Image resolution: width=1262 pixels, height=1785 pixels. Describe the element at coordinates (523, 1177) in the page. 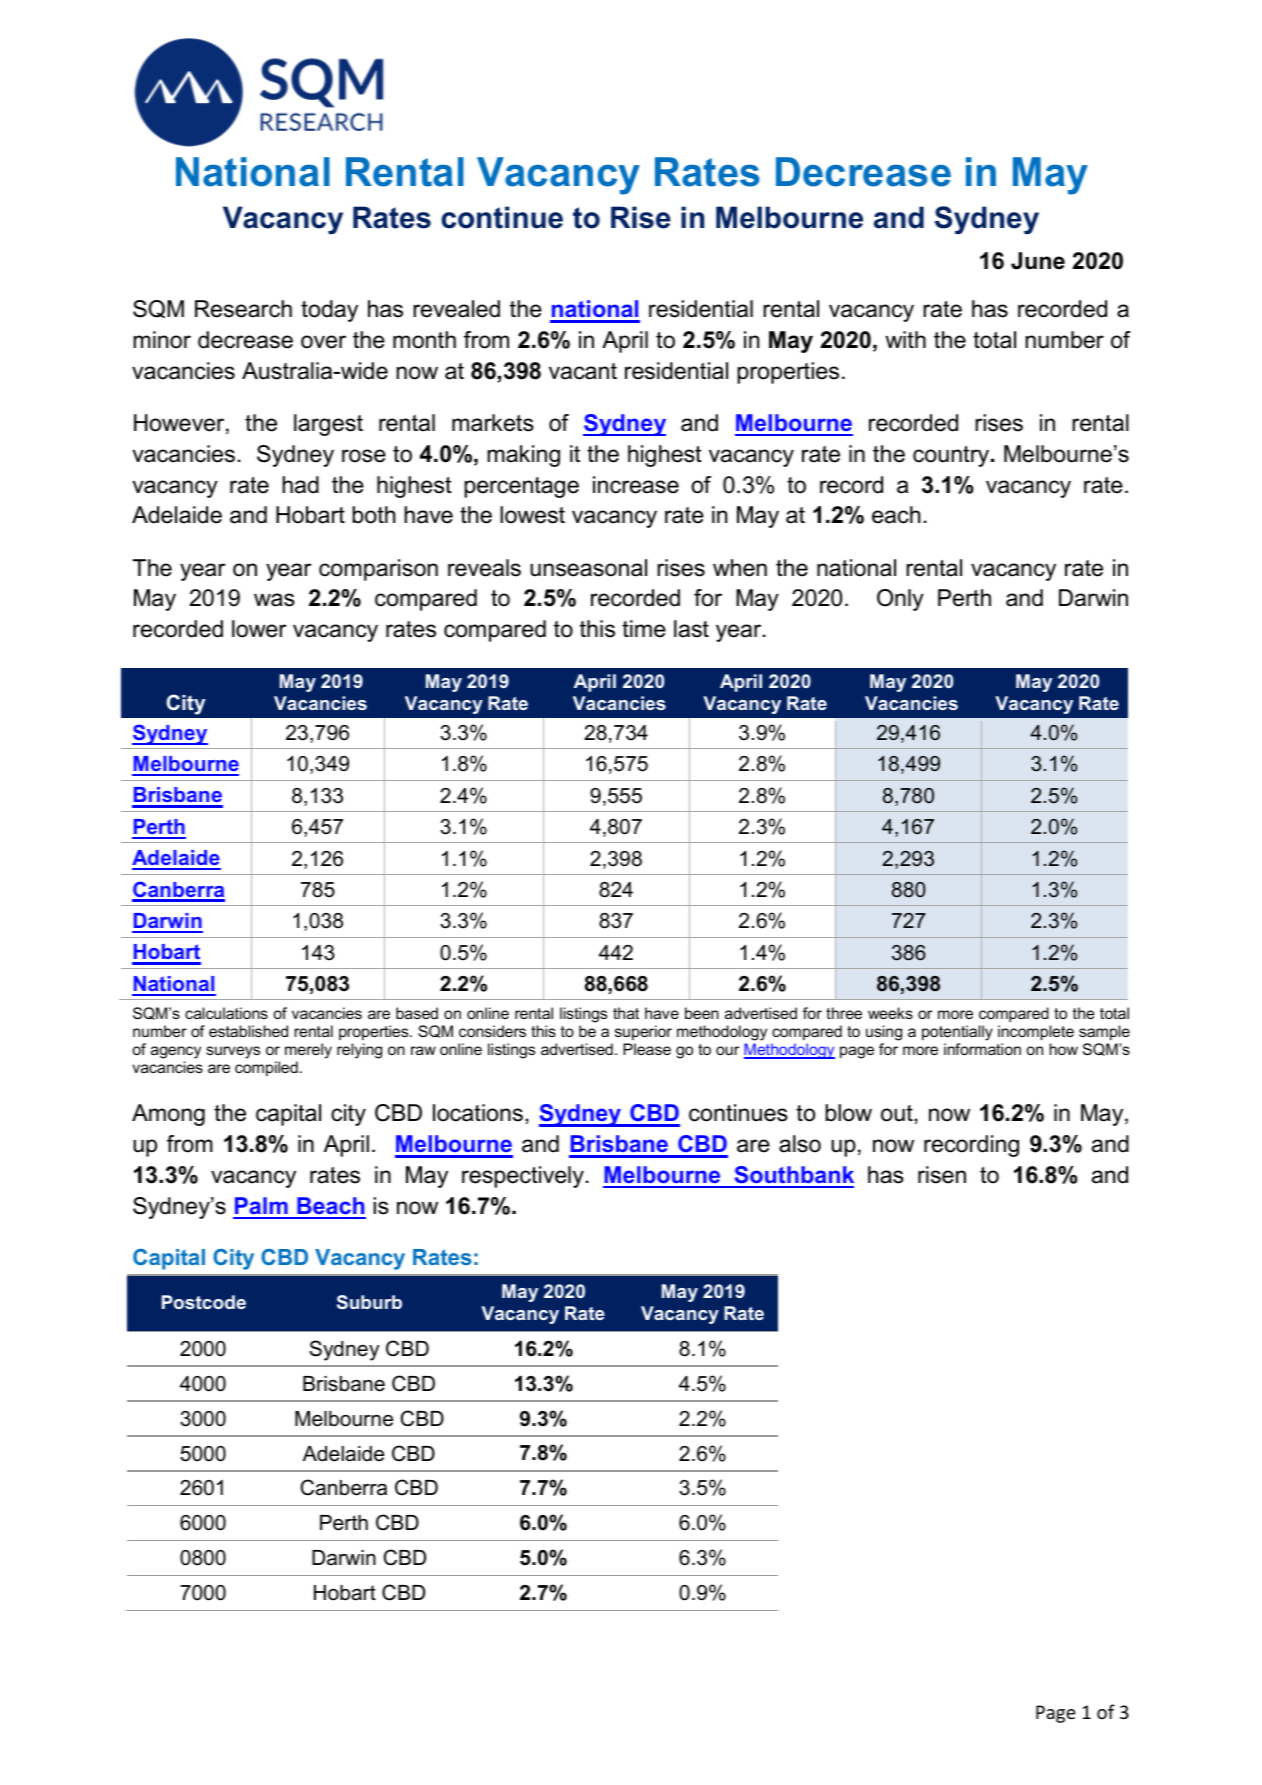

I see `respectively` at that location.
